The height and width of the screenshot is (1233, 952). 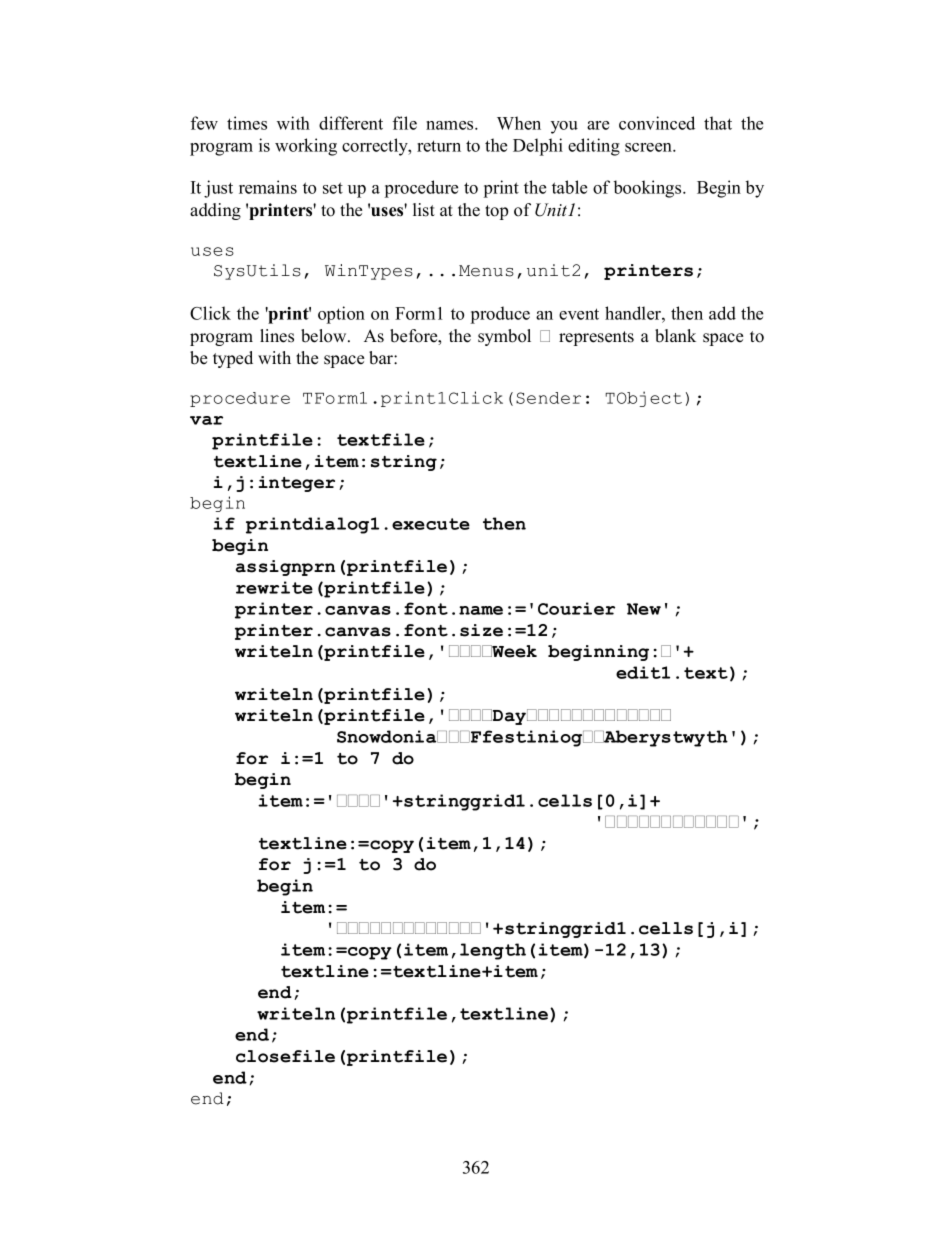 What do you see at coordinates (649, 189) in the screenshot?
I see `bookings` at bounding box center [649, 189].
